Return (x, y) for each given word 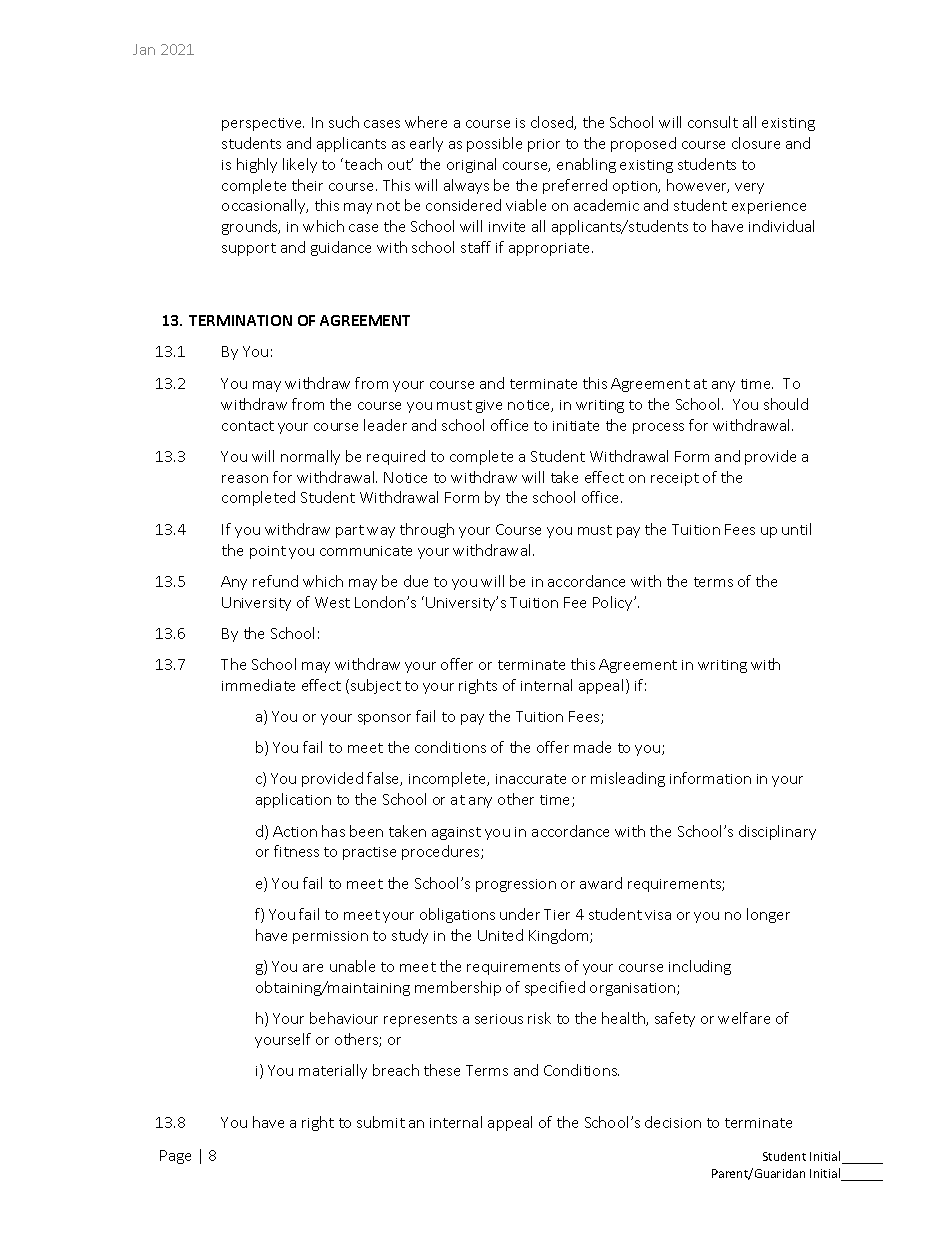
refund (275, 581)
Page (175, 1157)
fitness (296, 851)
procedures (442, 852)
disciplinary (777, 832)
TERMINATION (240, 320)
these (442, 1070)
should (786, 404)
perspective (263, 124)
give (489, 406)
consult (713, 122)
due (416, 581)
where (426, 122)
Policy (614, 603)
